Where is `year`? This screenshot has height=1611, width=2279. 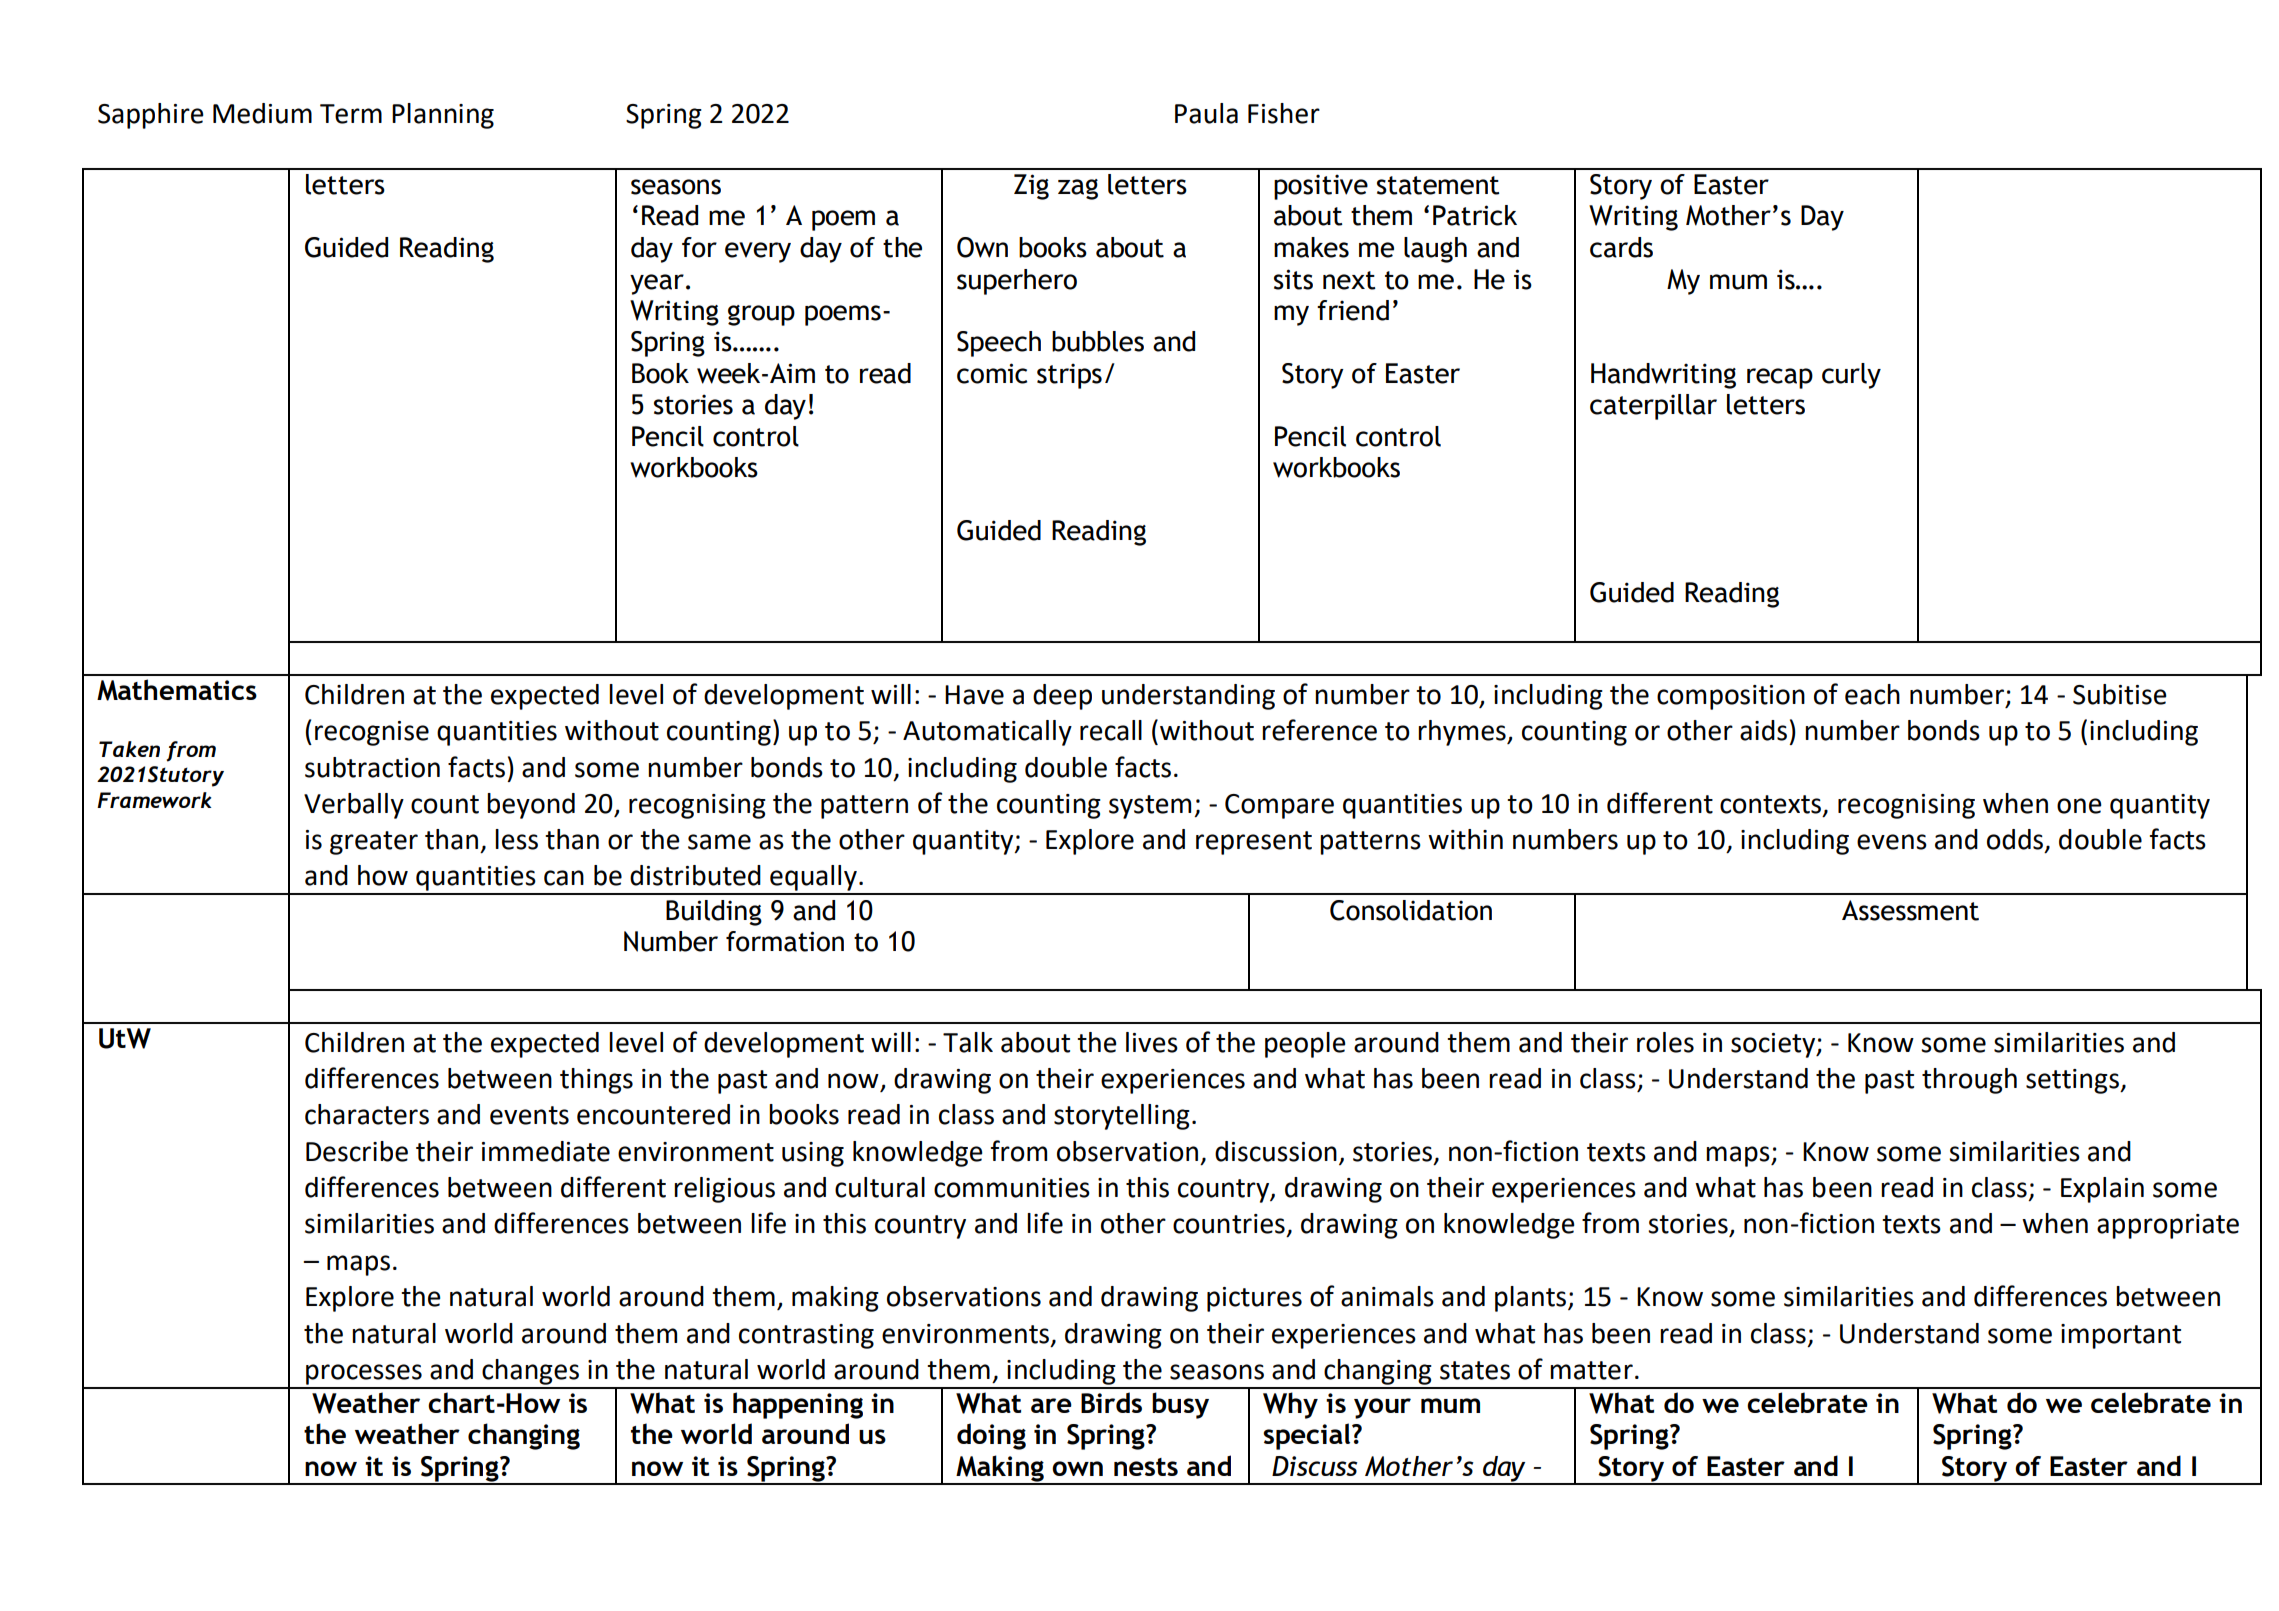
year is located at coordinates (657, 284).
